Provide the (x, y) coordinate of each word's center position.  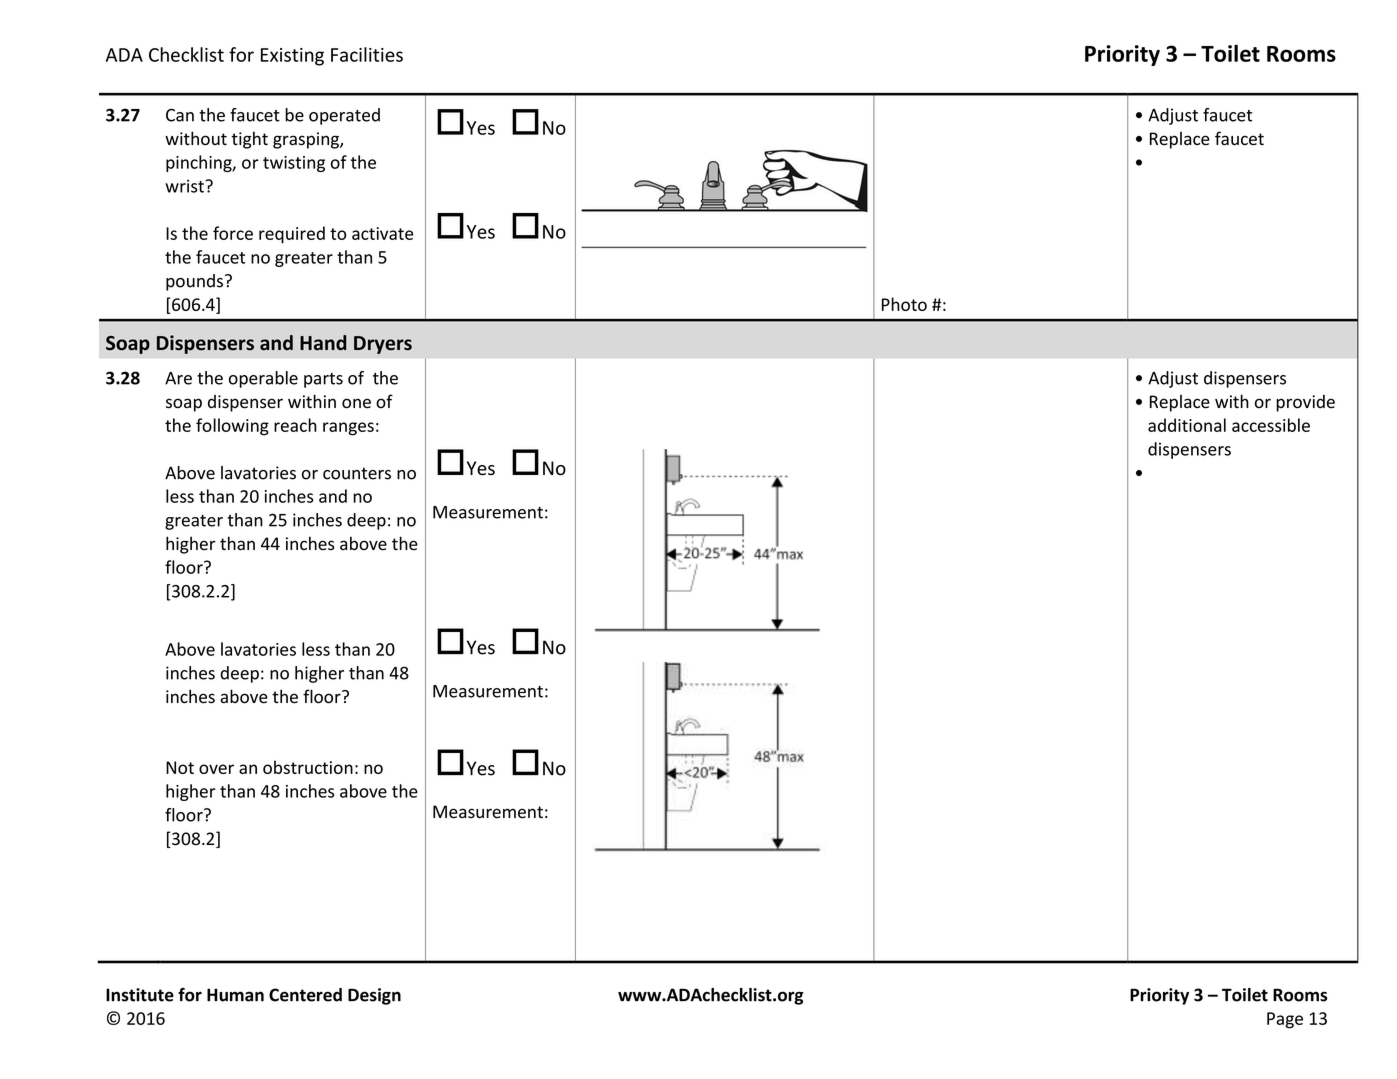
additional (1187, 425)
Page (1285, 1020)
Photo (904, 304)
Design (374, 996)
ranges (348, 429)
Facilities (367, 54)
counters (357, 473)
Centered (305, 995)
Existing (292, 57)
